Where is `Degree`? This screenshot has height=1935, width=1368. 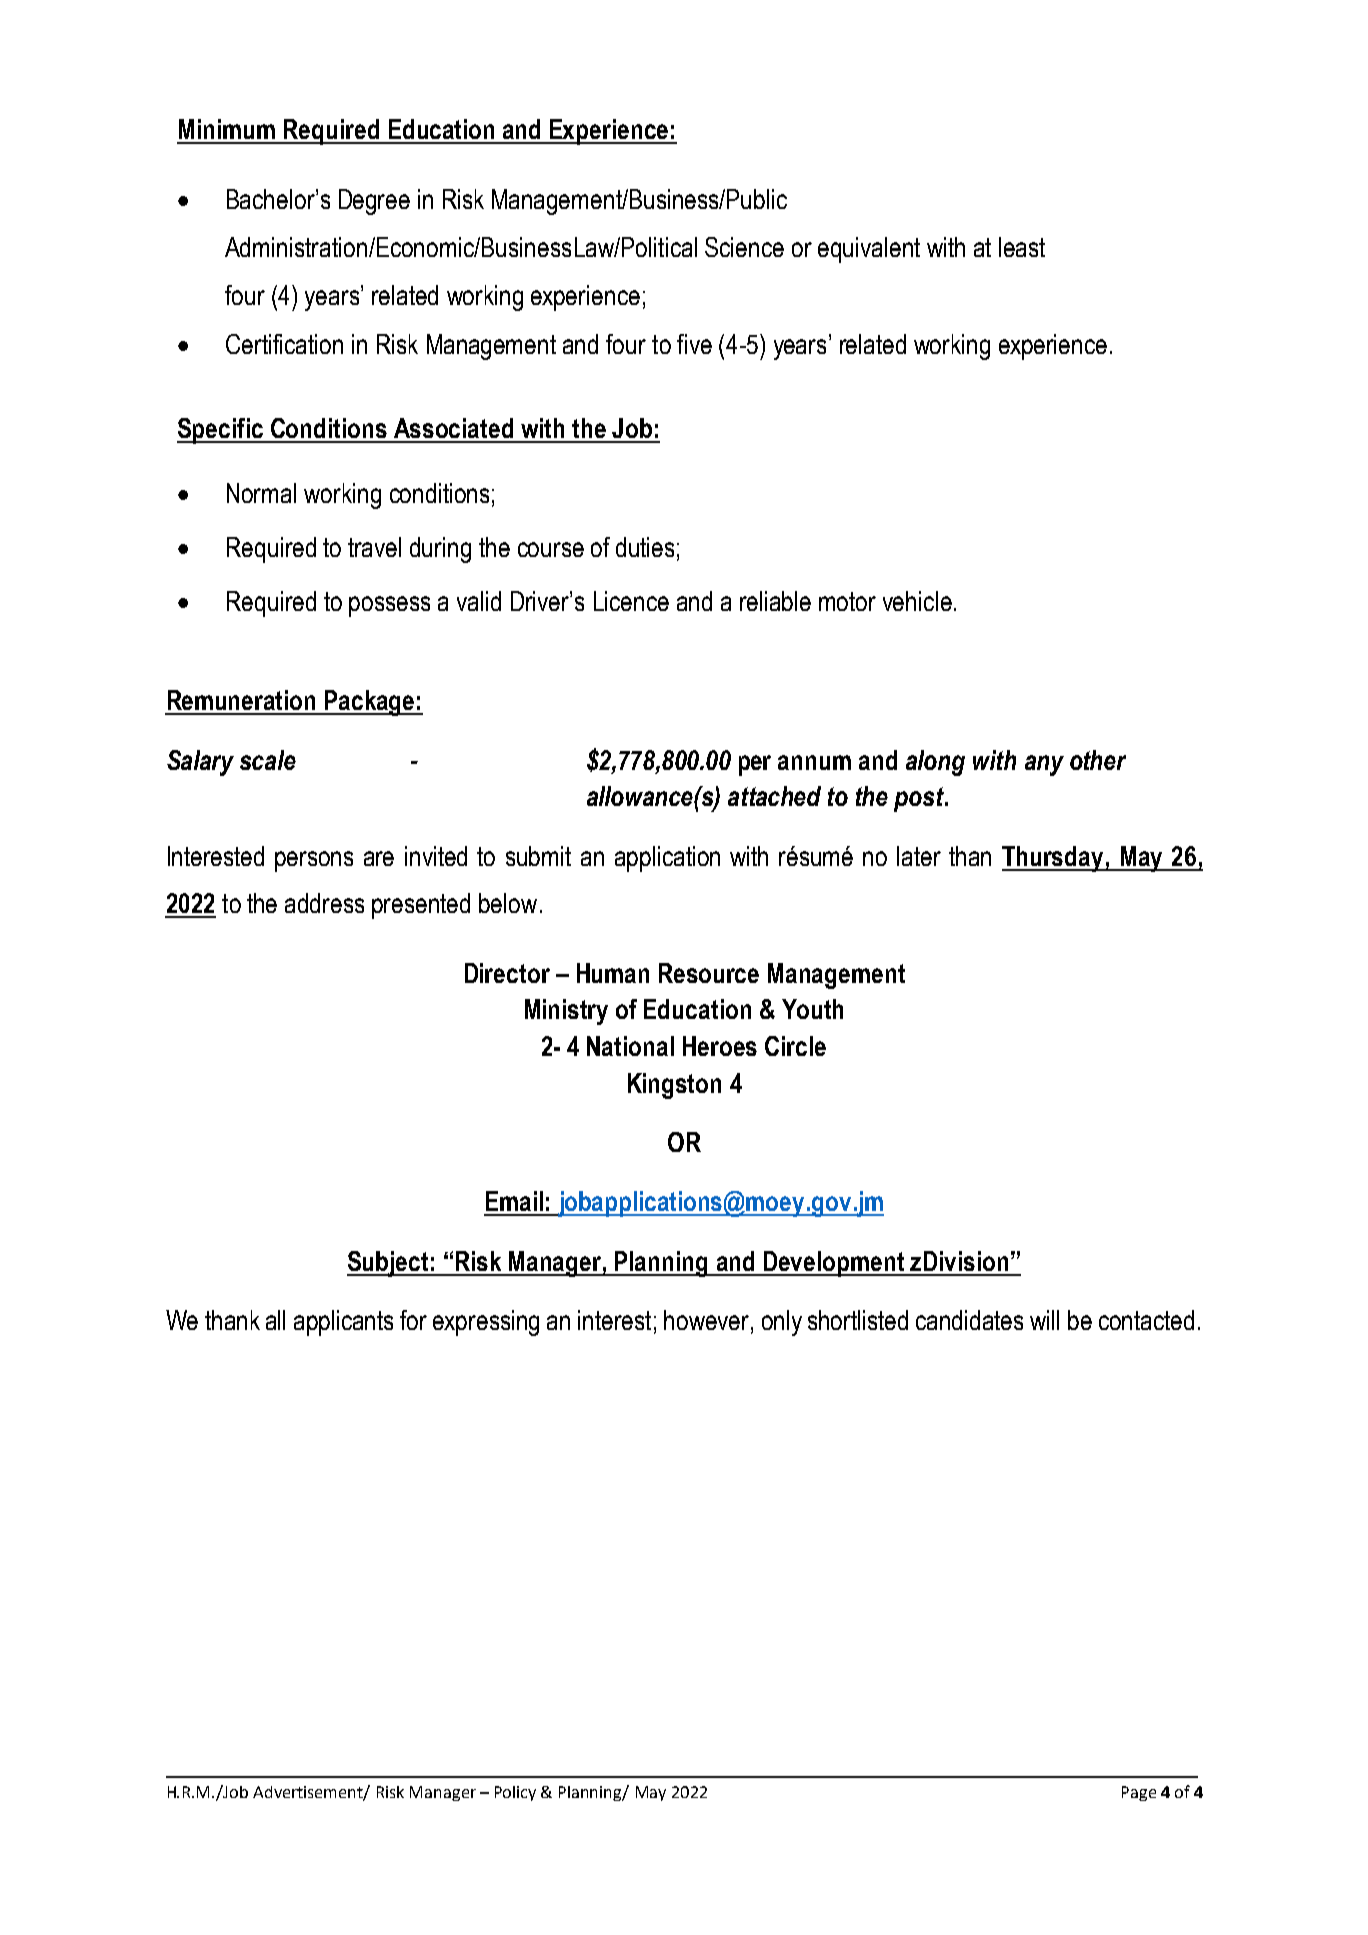 Degree is located at coordinates (374, 202).
